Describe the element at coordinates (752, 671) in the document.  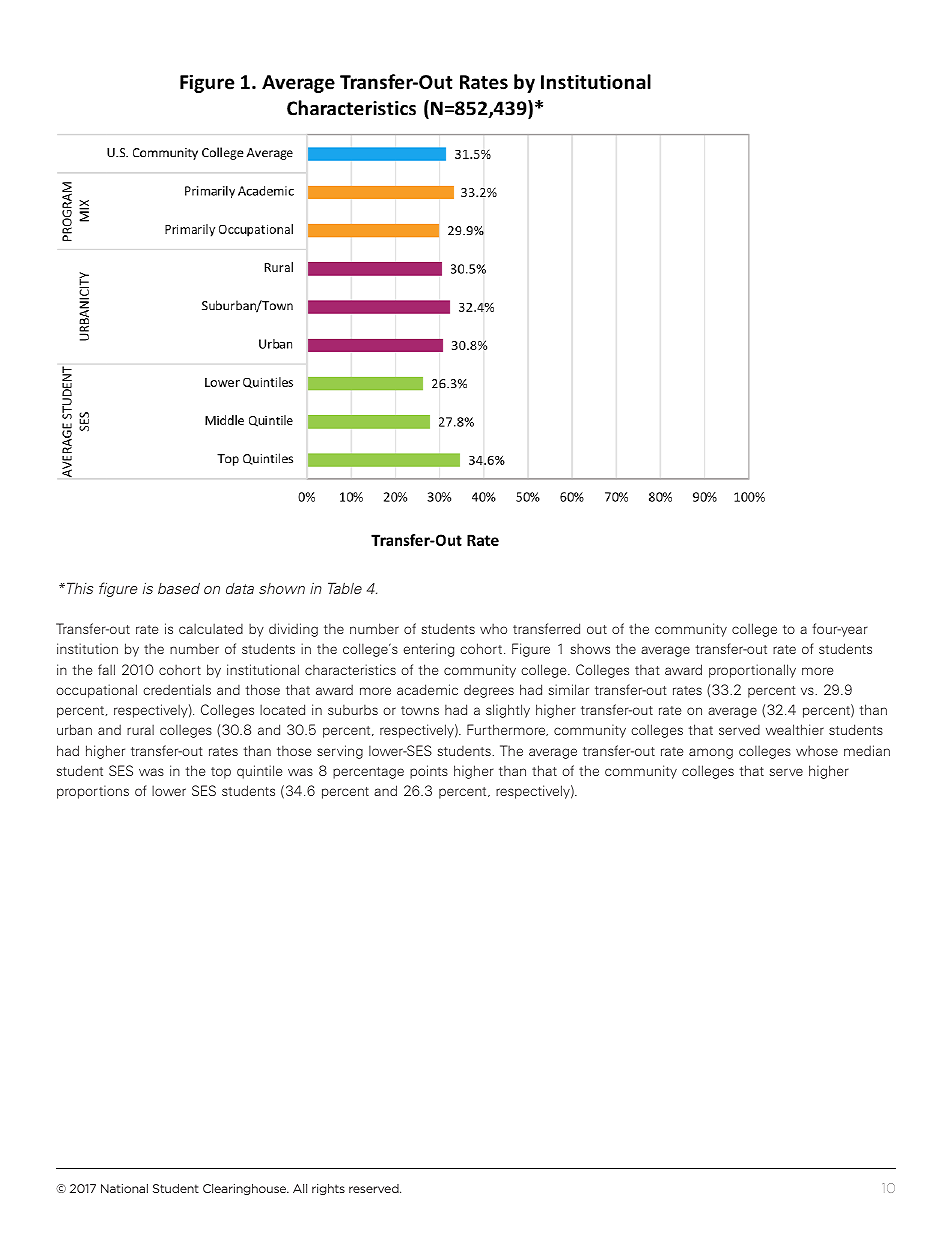
I see `proportionally` at that location.
